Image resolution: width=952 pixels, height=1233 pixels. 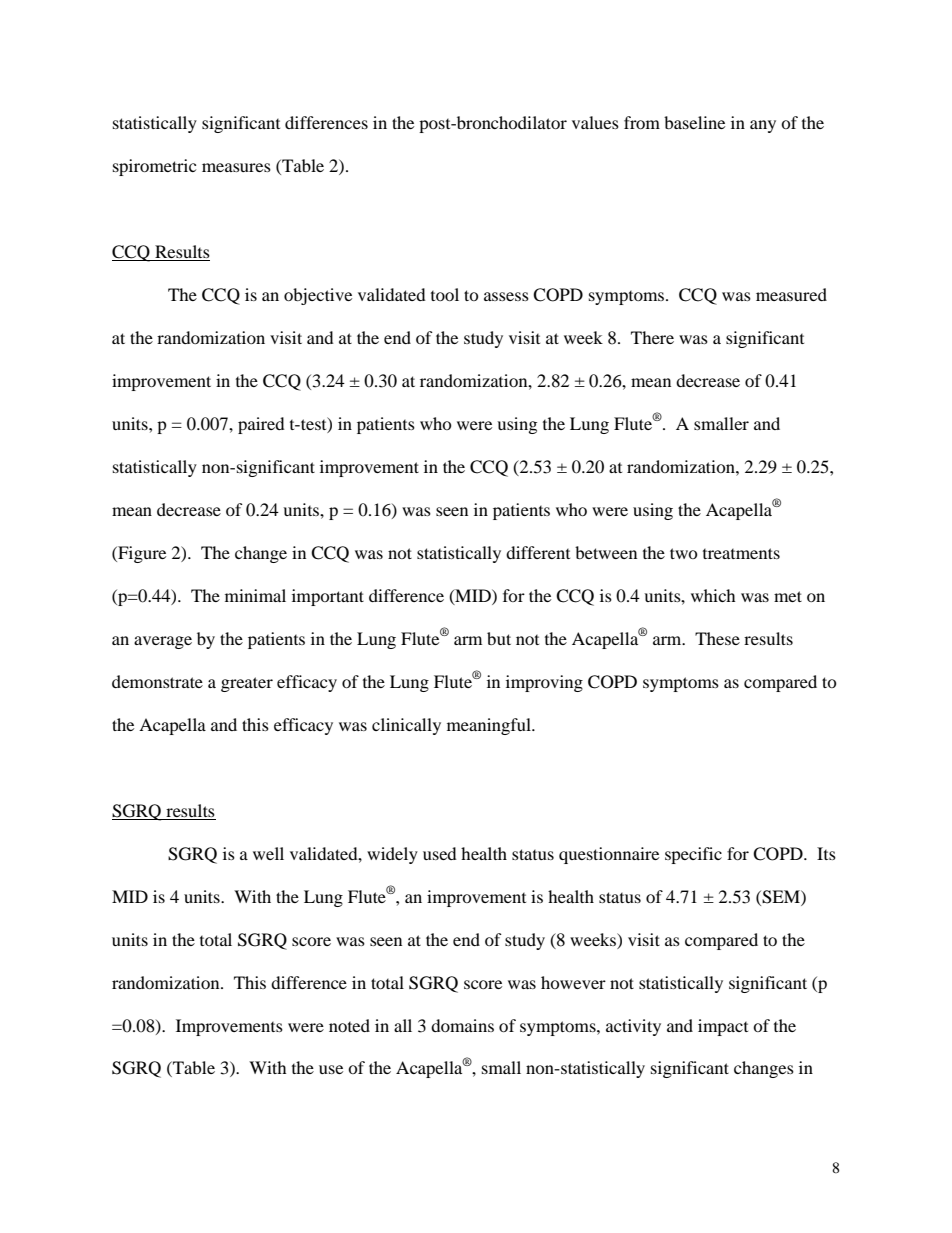 What do you see at coordinates (694, 122) in the page?
I see `baseline` at bounding box center [694, 122].
